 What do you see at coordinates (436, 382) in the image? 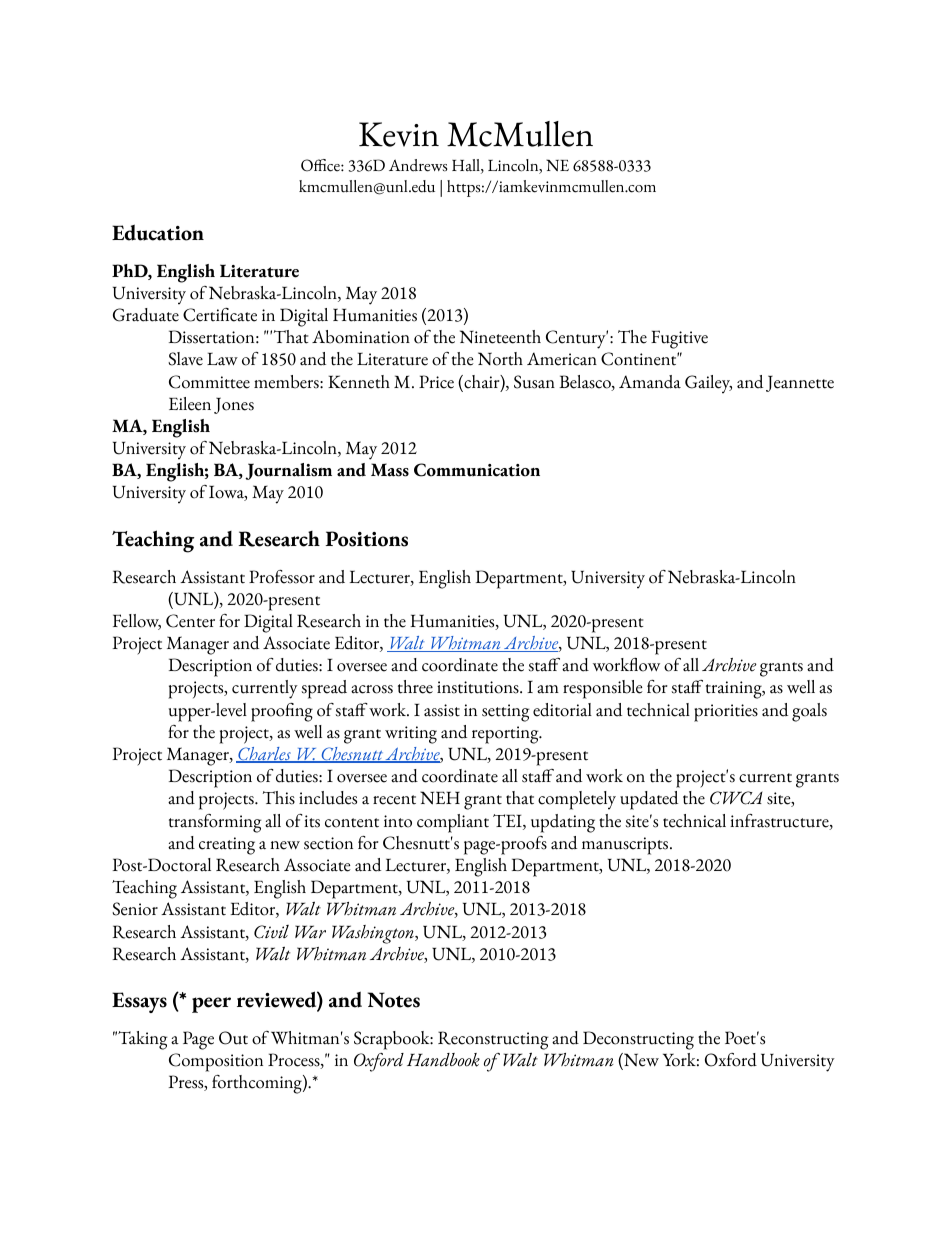
I see `Price` at bounding box center [436, 382].
